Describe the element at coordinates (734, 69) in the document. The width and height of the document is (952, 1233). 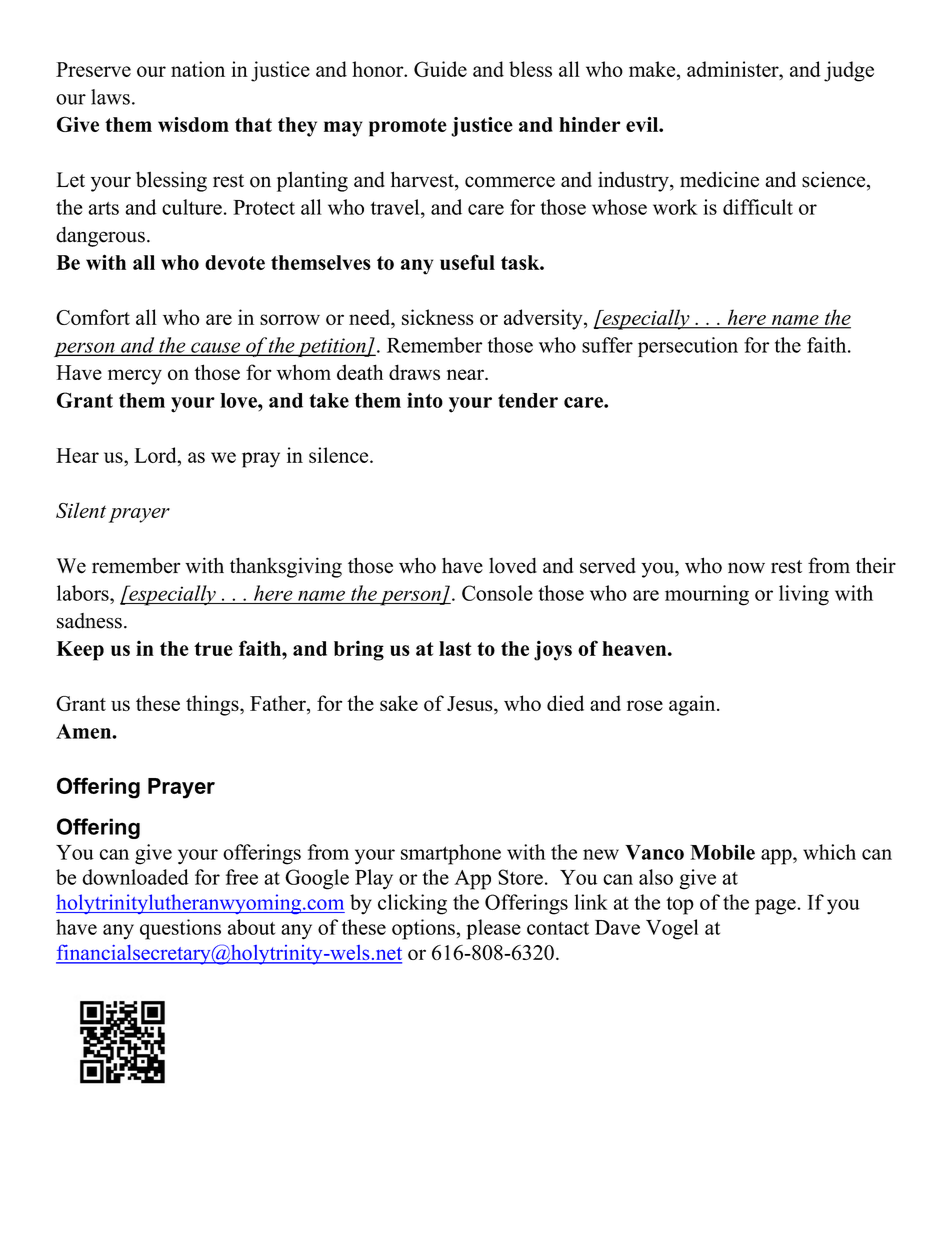
I see `administer` at that location.
